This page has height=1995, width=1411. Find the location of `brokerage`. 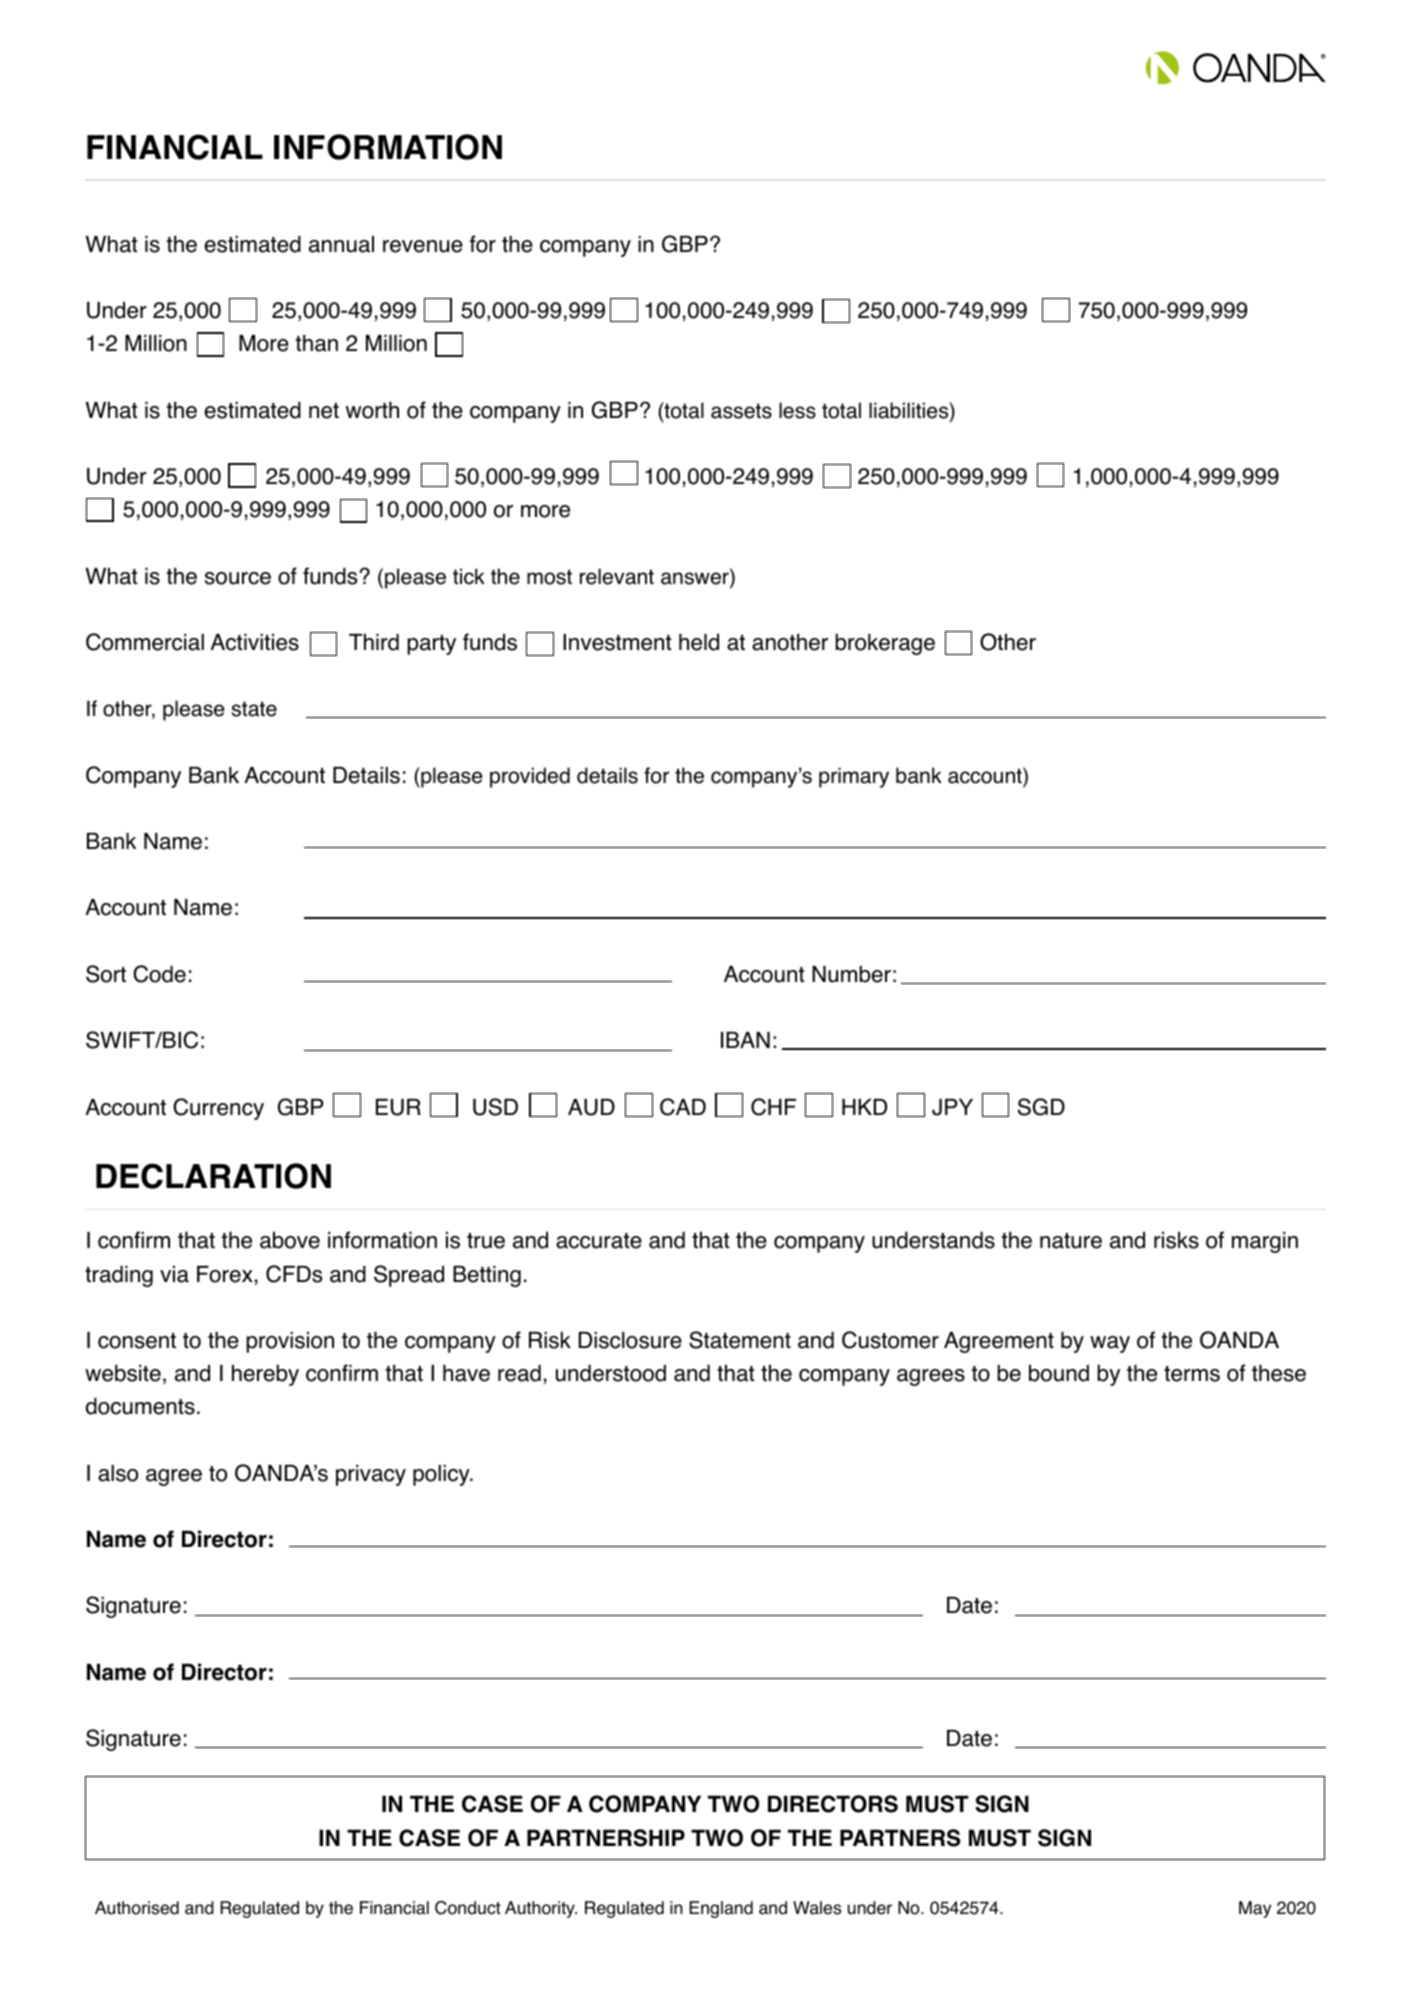

brokerage is located at coordinates (885, 644).
